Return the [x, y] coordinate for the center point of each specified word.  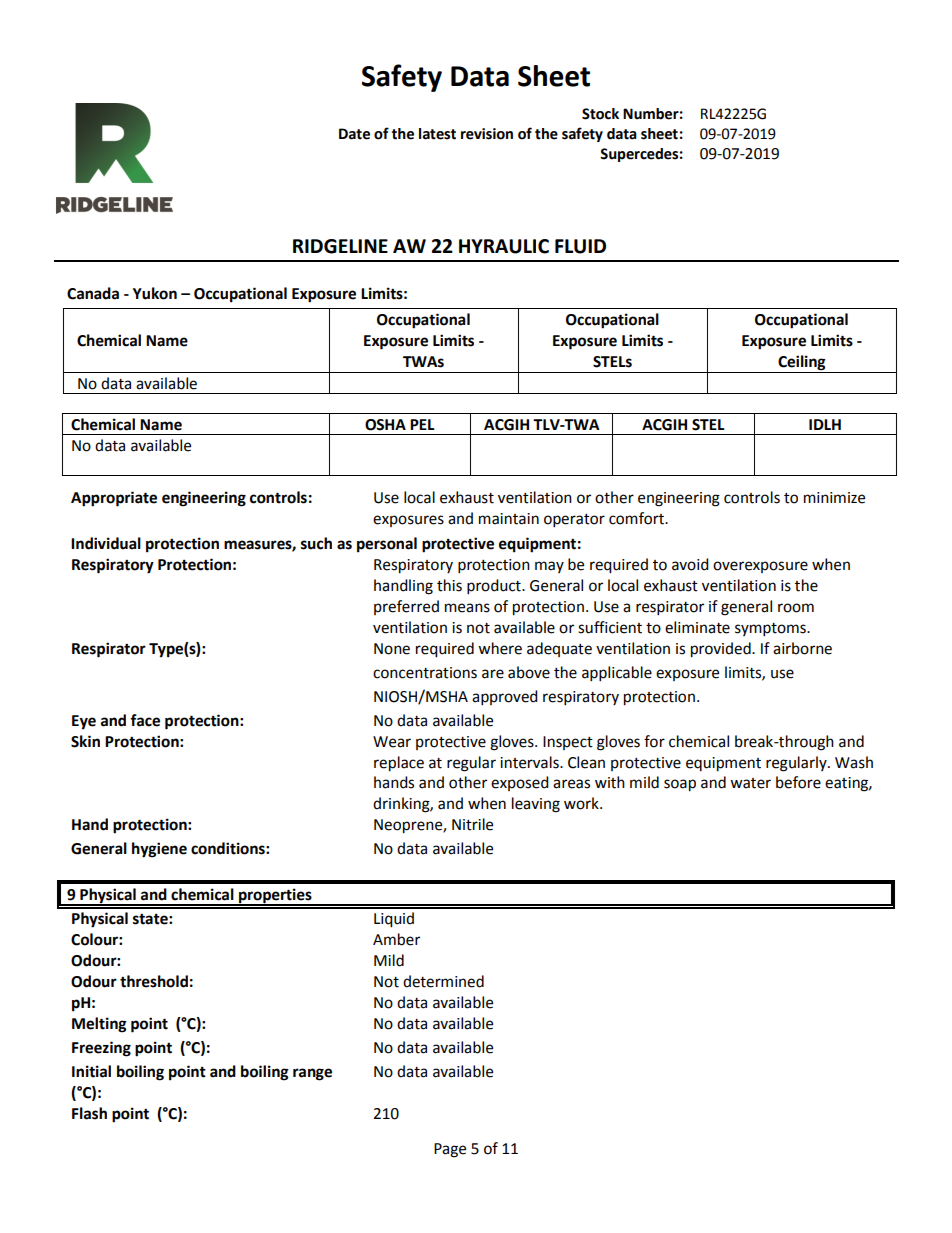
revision [487, 134]
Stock [600, 114]
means [467, 608]
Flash [89, 1113]
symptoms [771, 630]
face [145, 720]
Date [354, 134]
